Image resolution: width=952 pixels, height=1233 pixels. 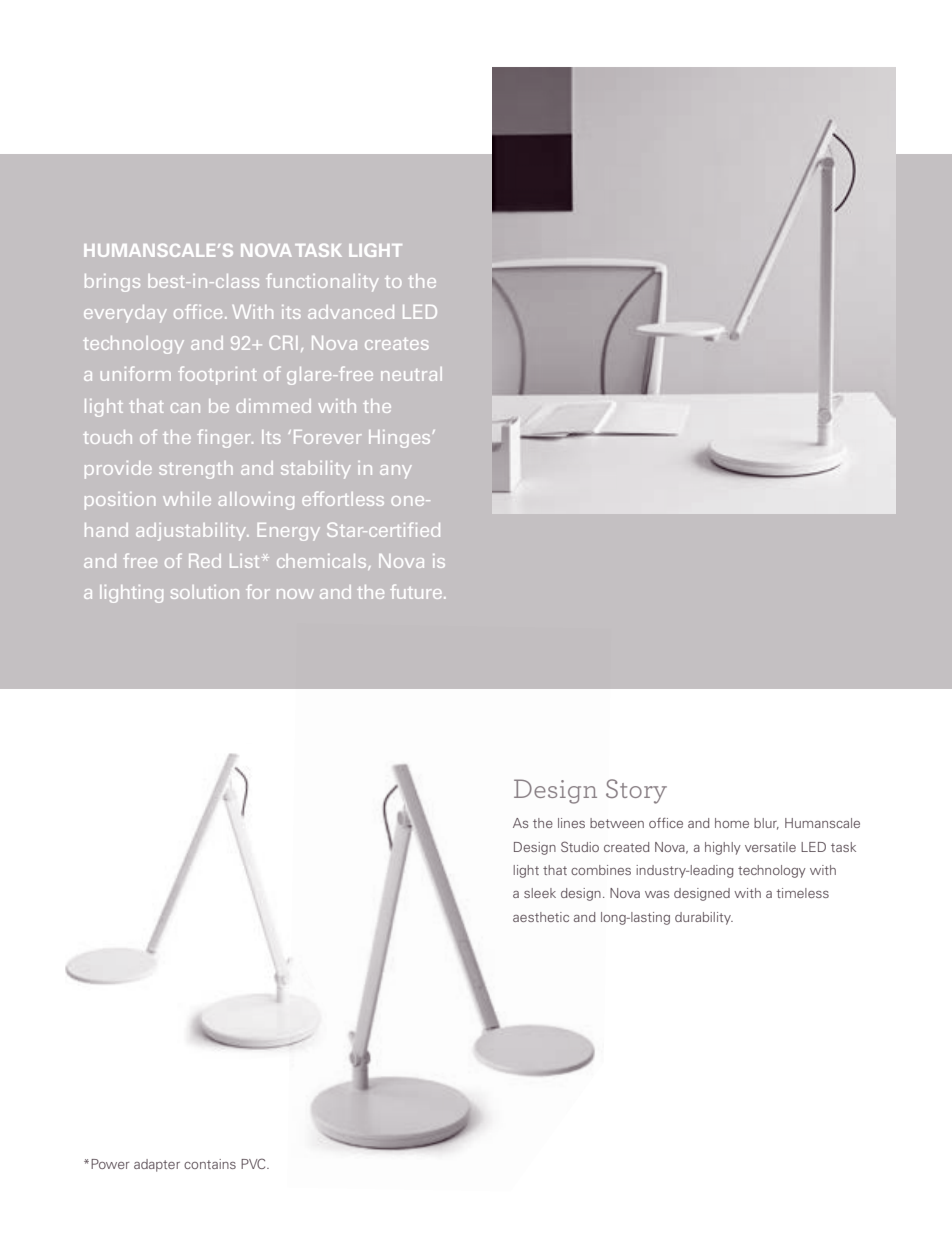 I want to click on neutral, so click(x=411, y=374).
